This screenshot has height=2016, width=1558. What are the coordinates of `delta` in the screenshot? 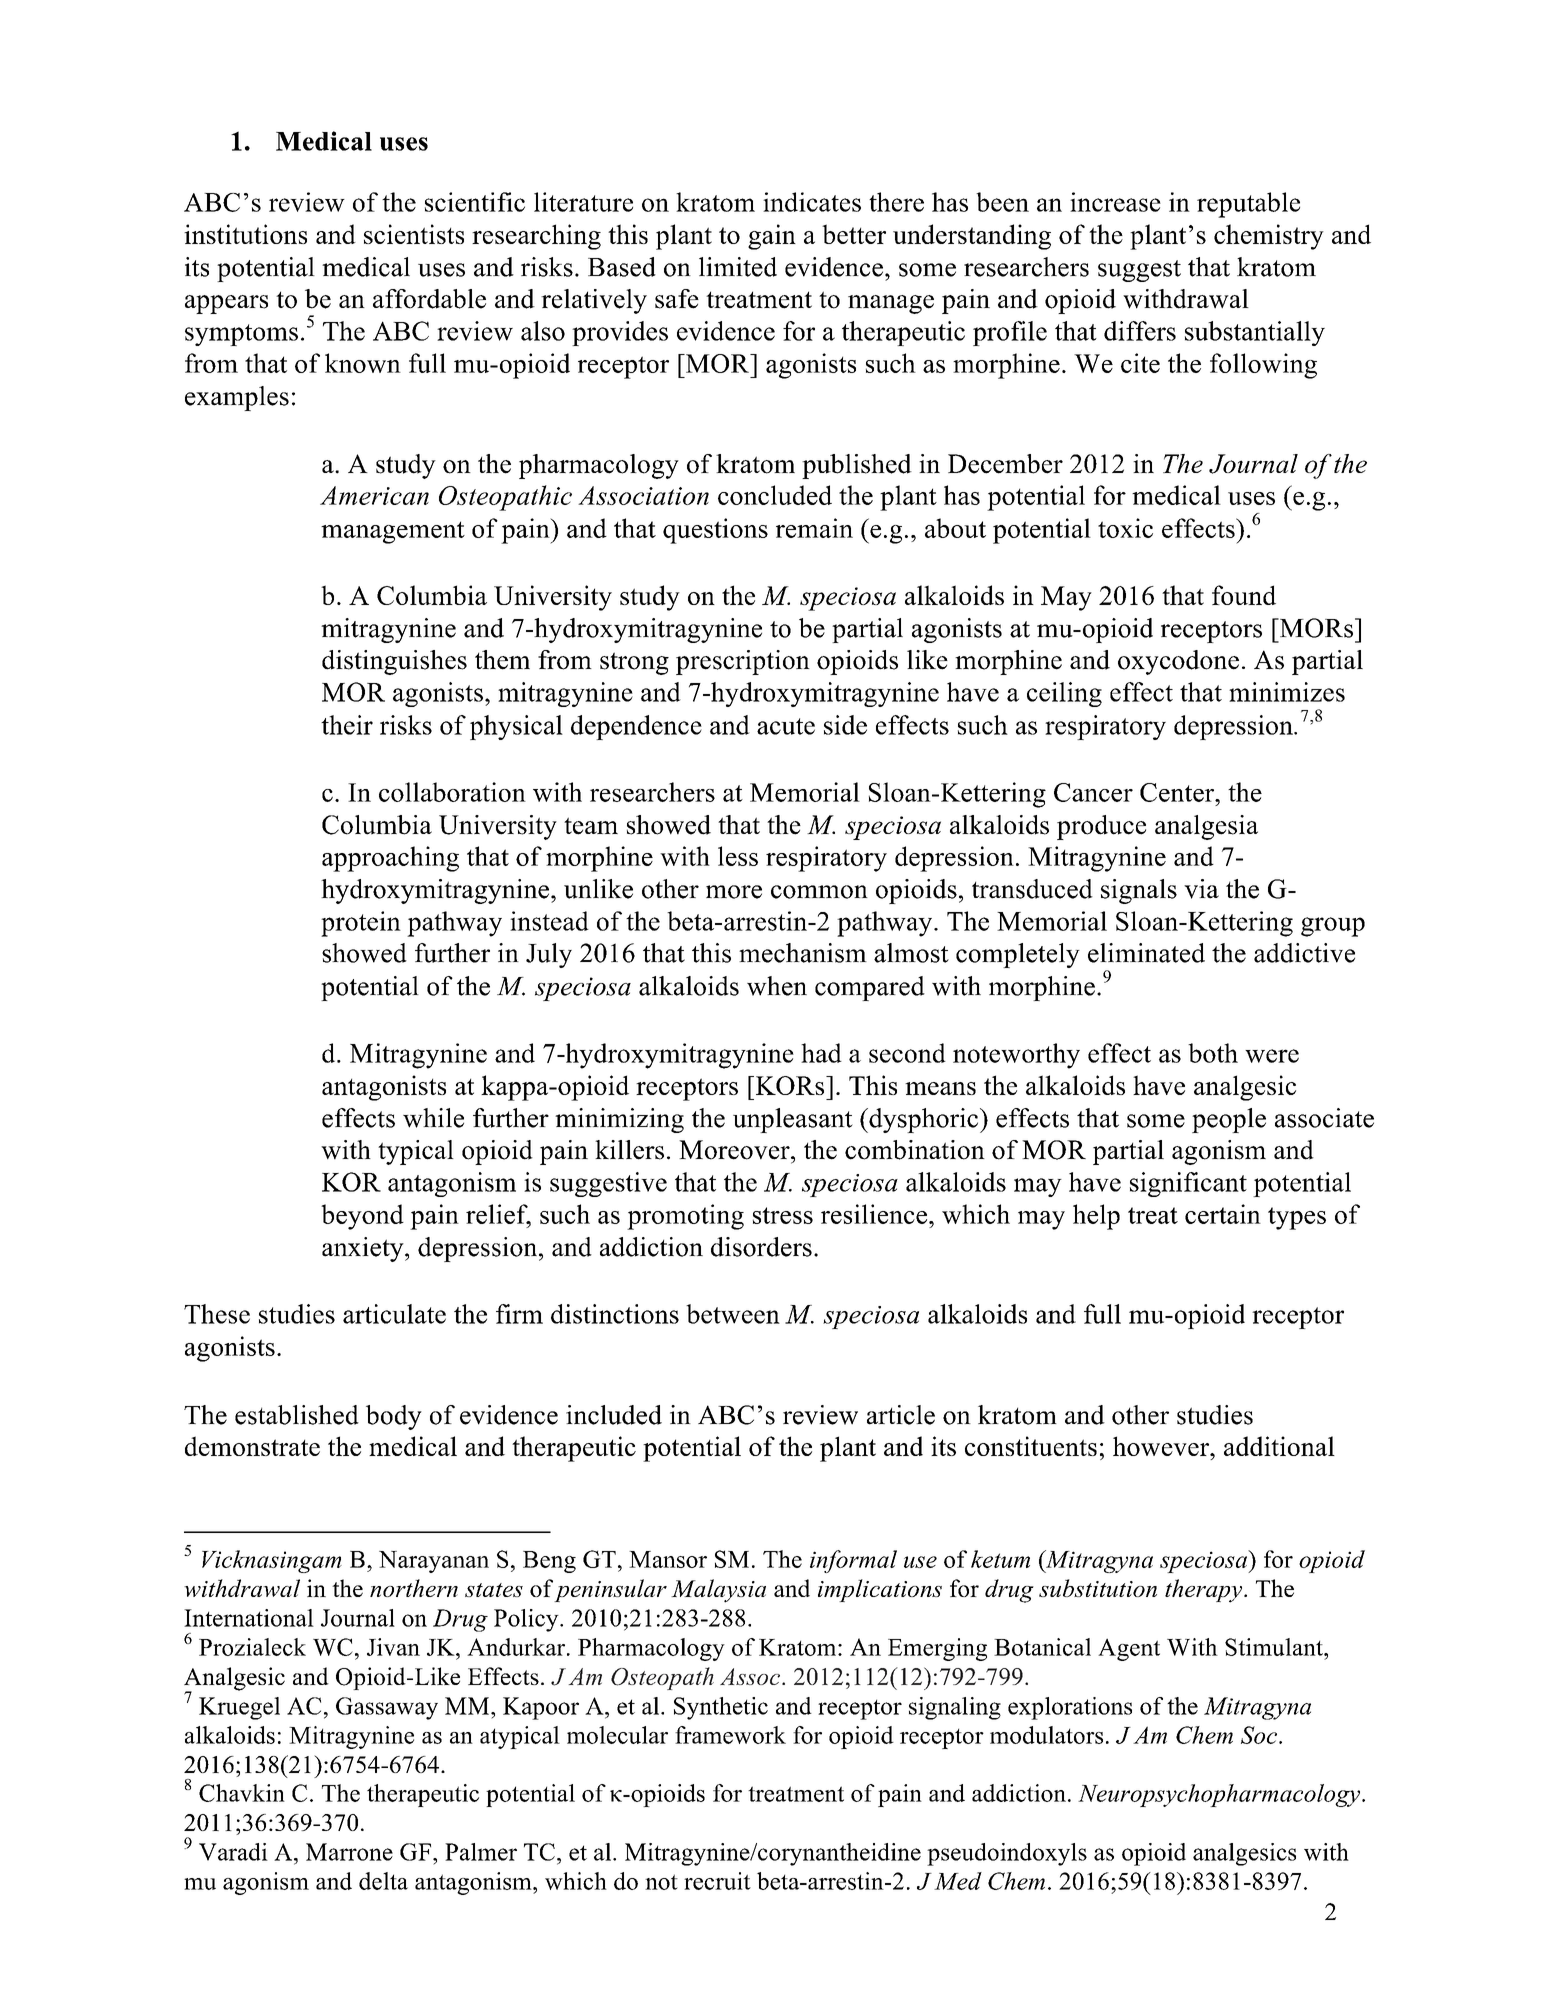 It's located at (383, 1881).
